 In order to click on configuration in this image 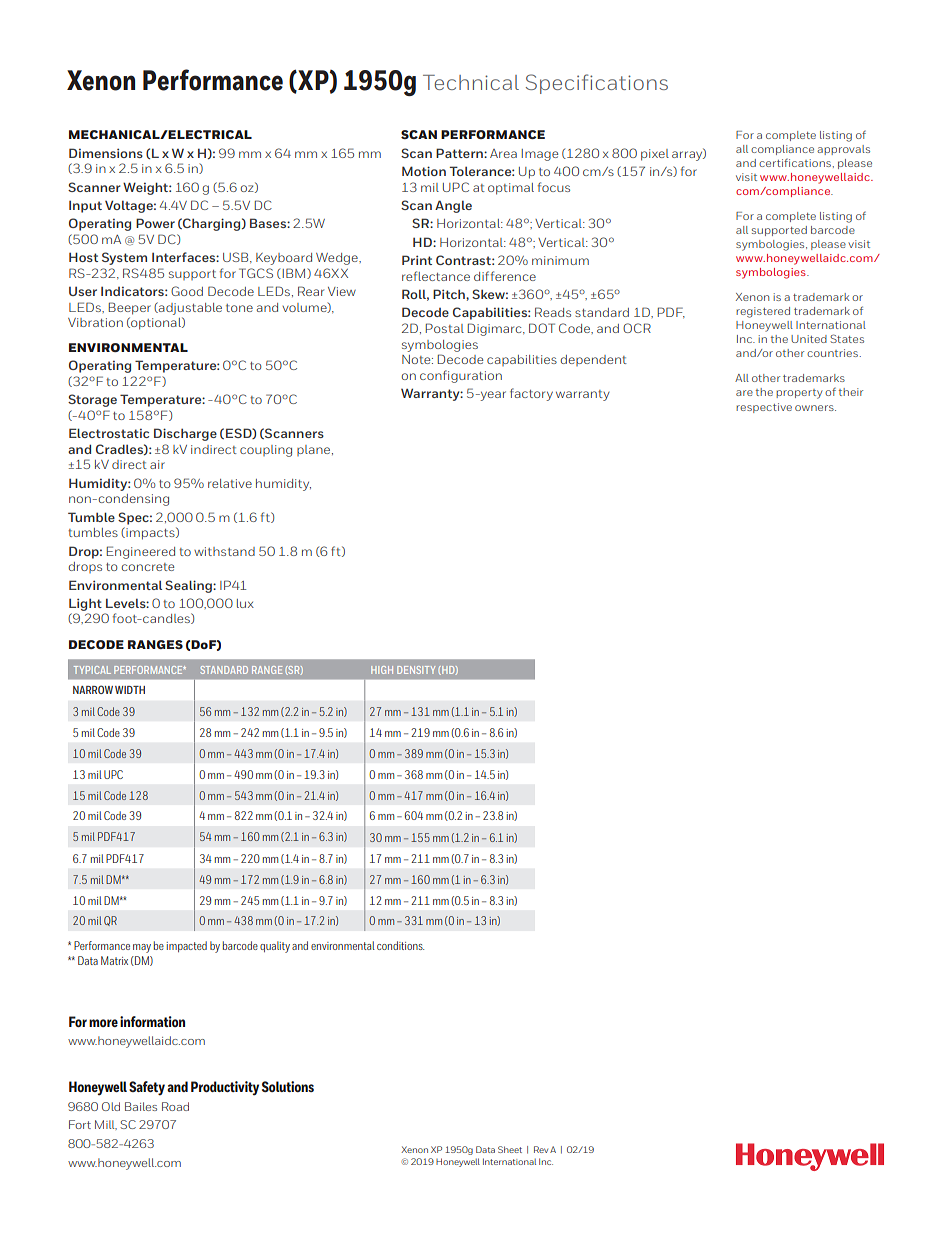, I will do `click(461, 376)`.
